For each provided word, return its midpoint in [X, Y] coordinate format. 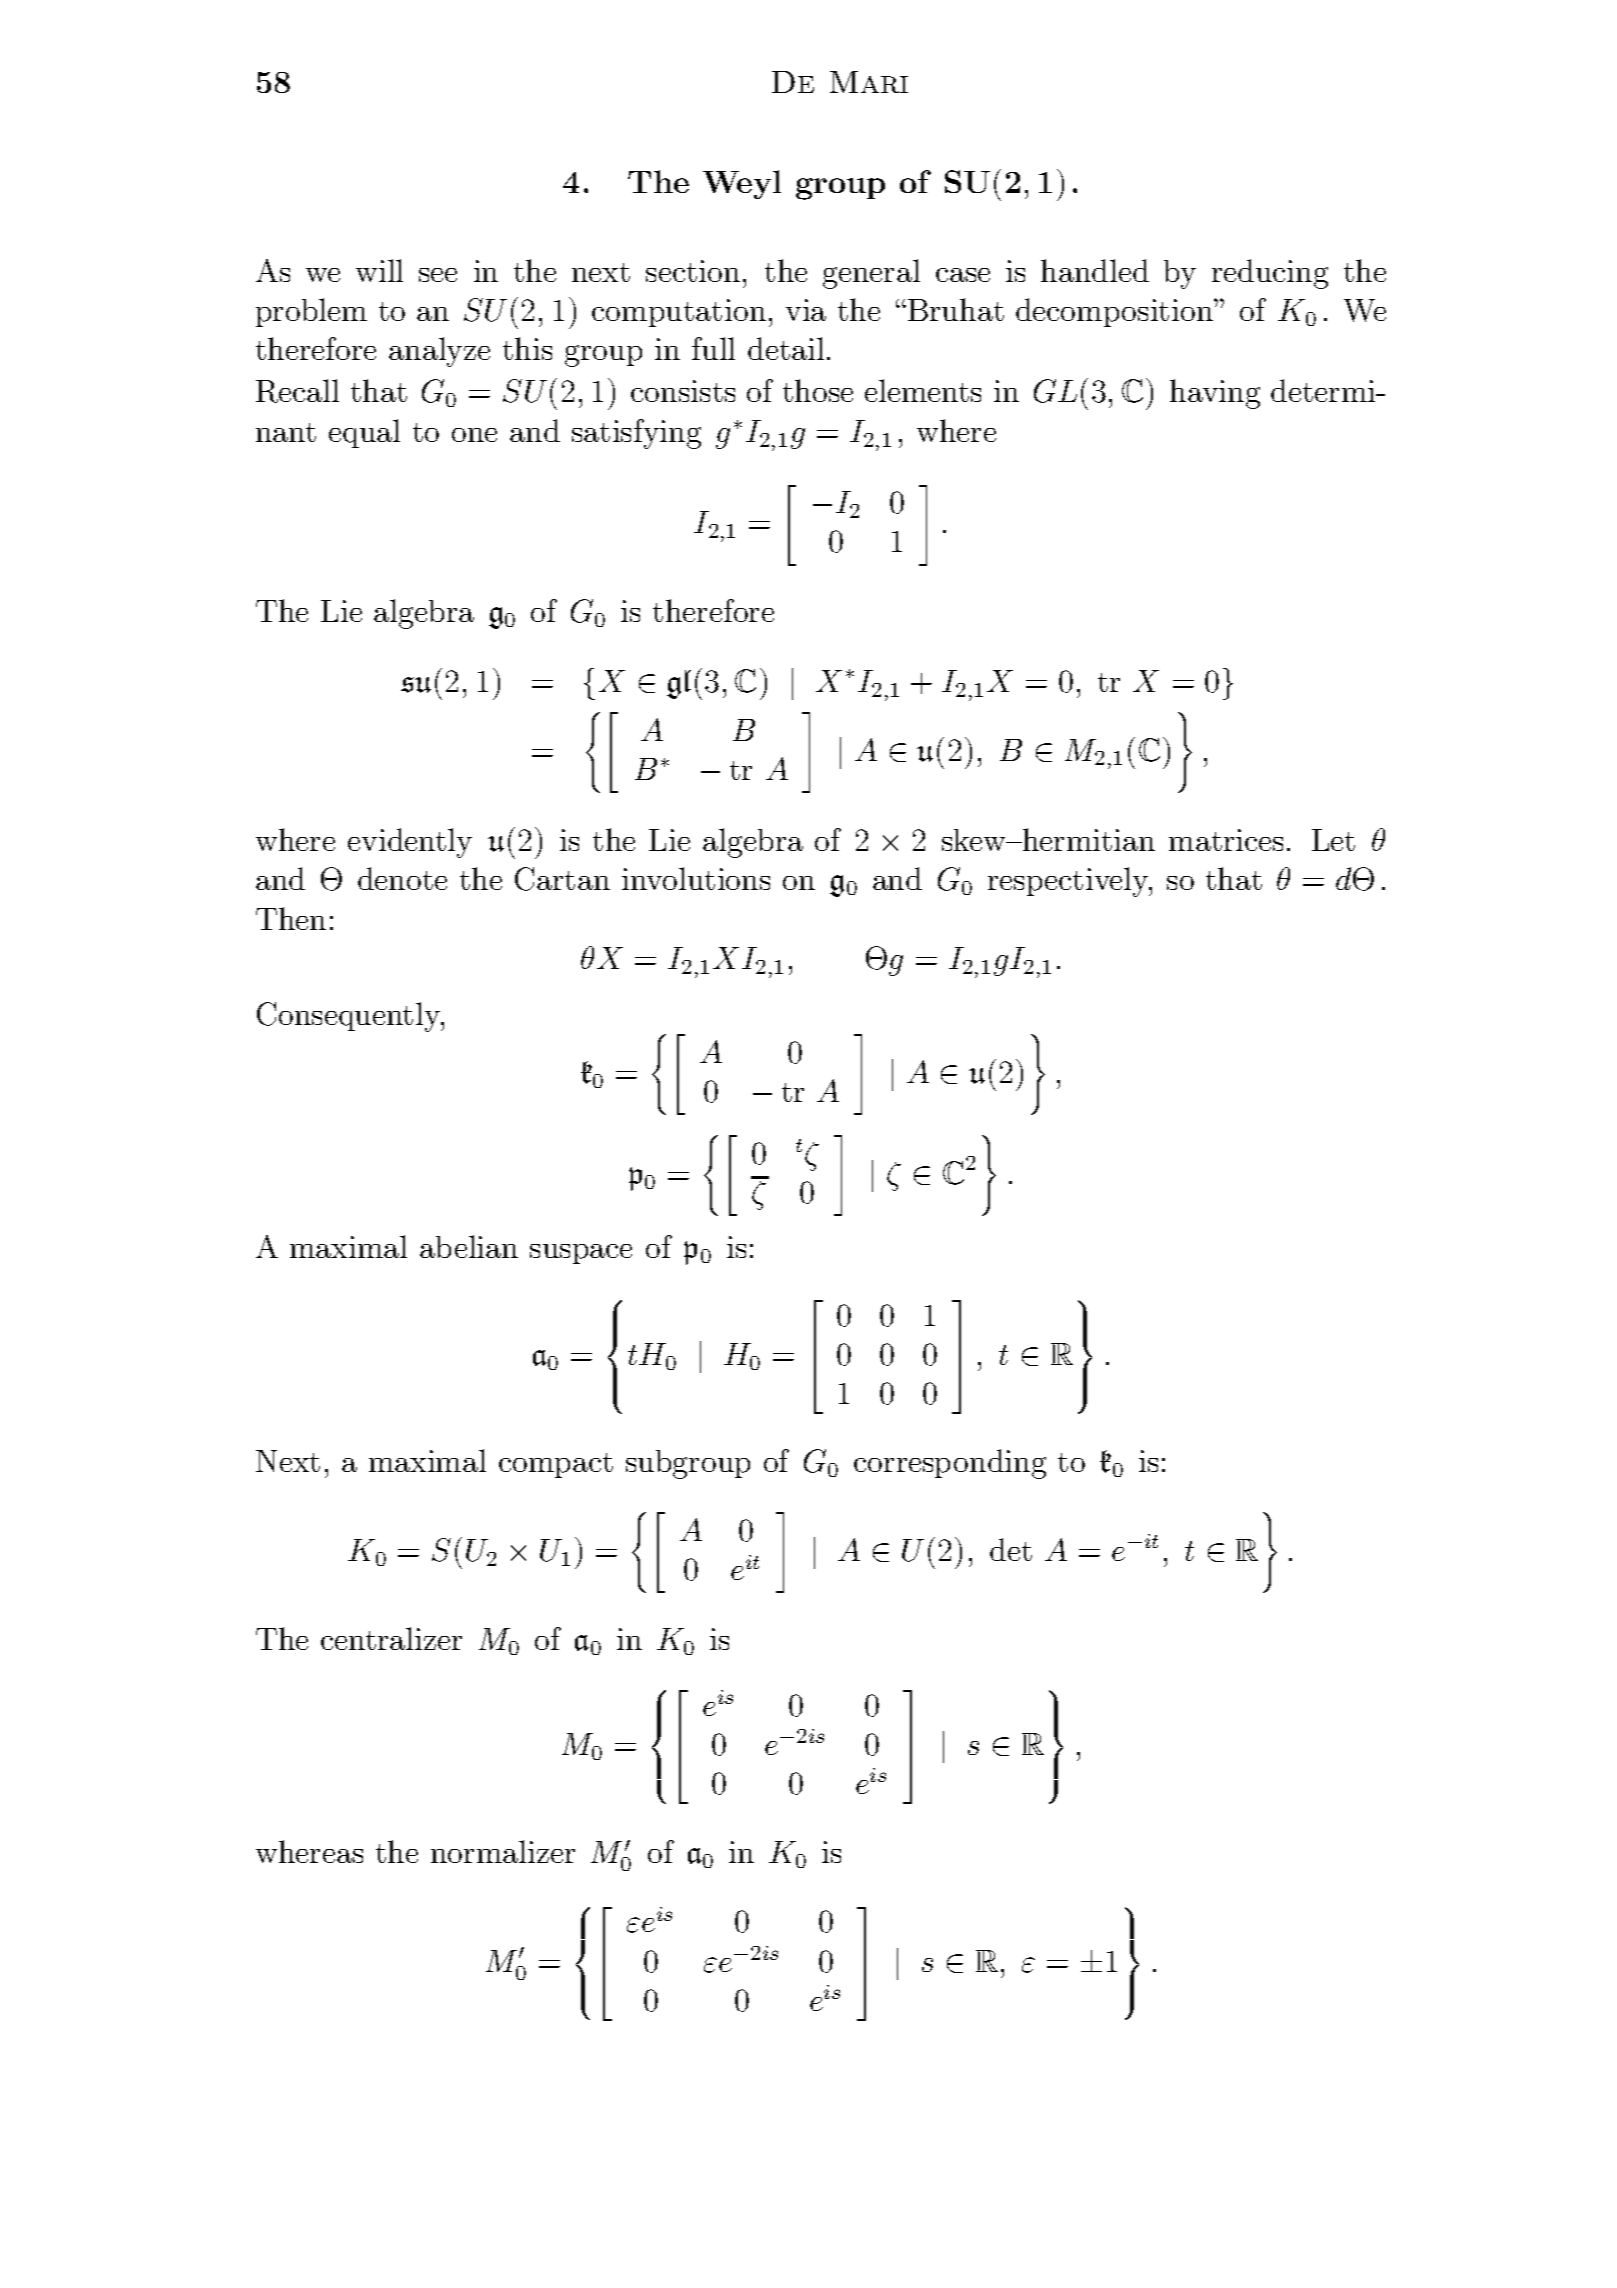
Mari [869, 82]
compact [556, 1465]
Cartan [562, 879]
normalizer [503, 1851]
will [379, 270]
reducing [1270, 274]
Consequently [350, 1017]
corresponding [950, 1464]
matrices [1226, 840]
